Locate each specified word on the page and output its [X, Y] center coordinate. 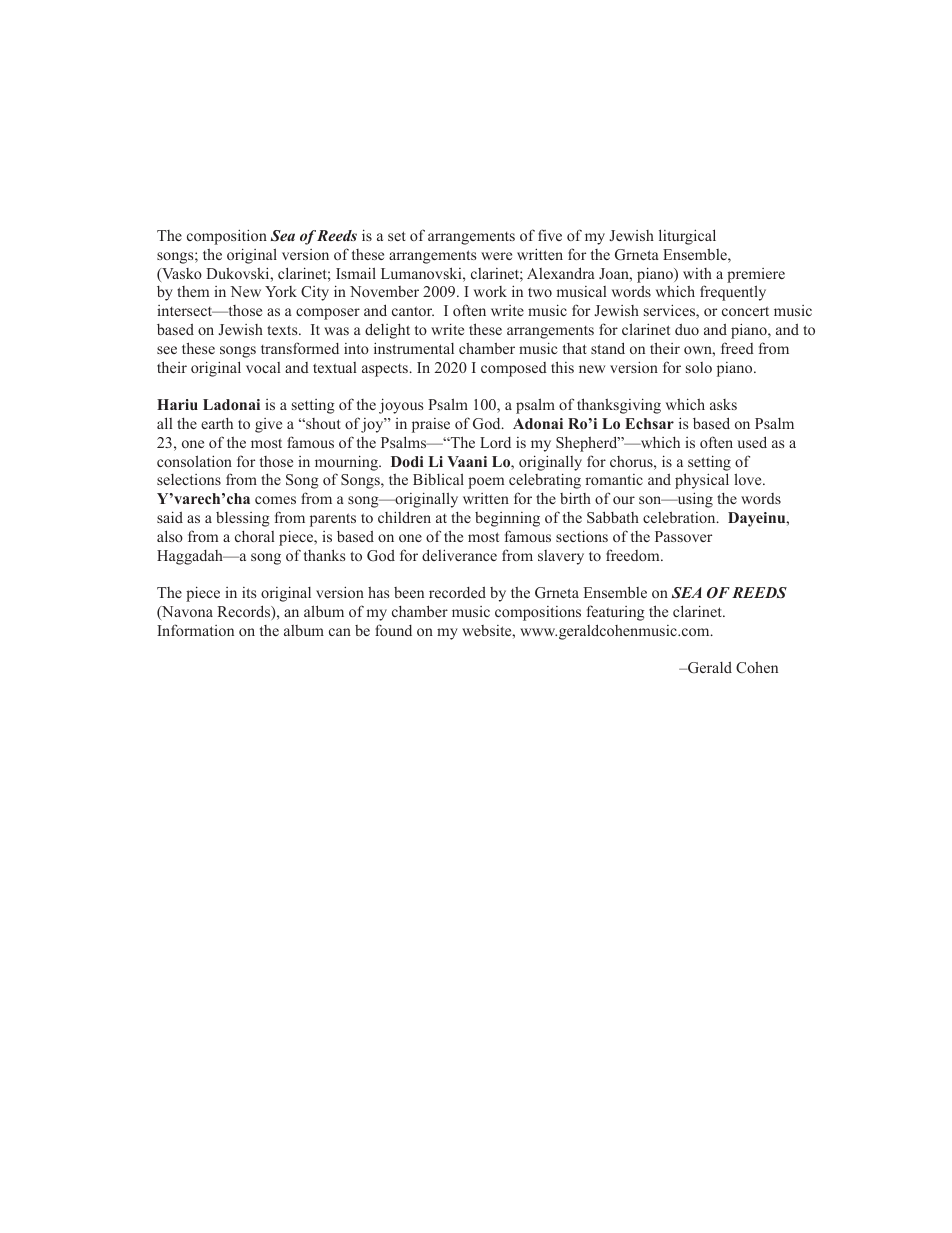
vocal [263, 367]
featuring [616, 613]
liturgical [687, 237]
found [393, 630]
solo [699, 367]
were [496, 256]
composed [514, 369]
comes [275, 500]
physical [702, 481]
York [281, 291]
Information [195, 630]
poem [486, 483]
